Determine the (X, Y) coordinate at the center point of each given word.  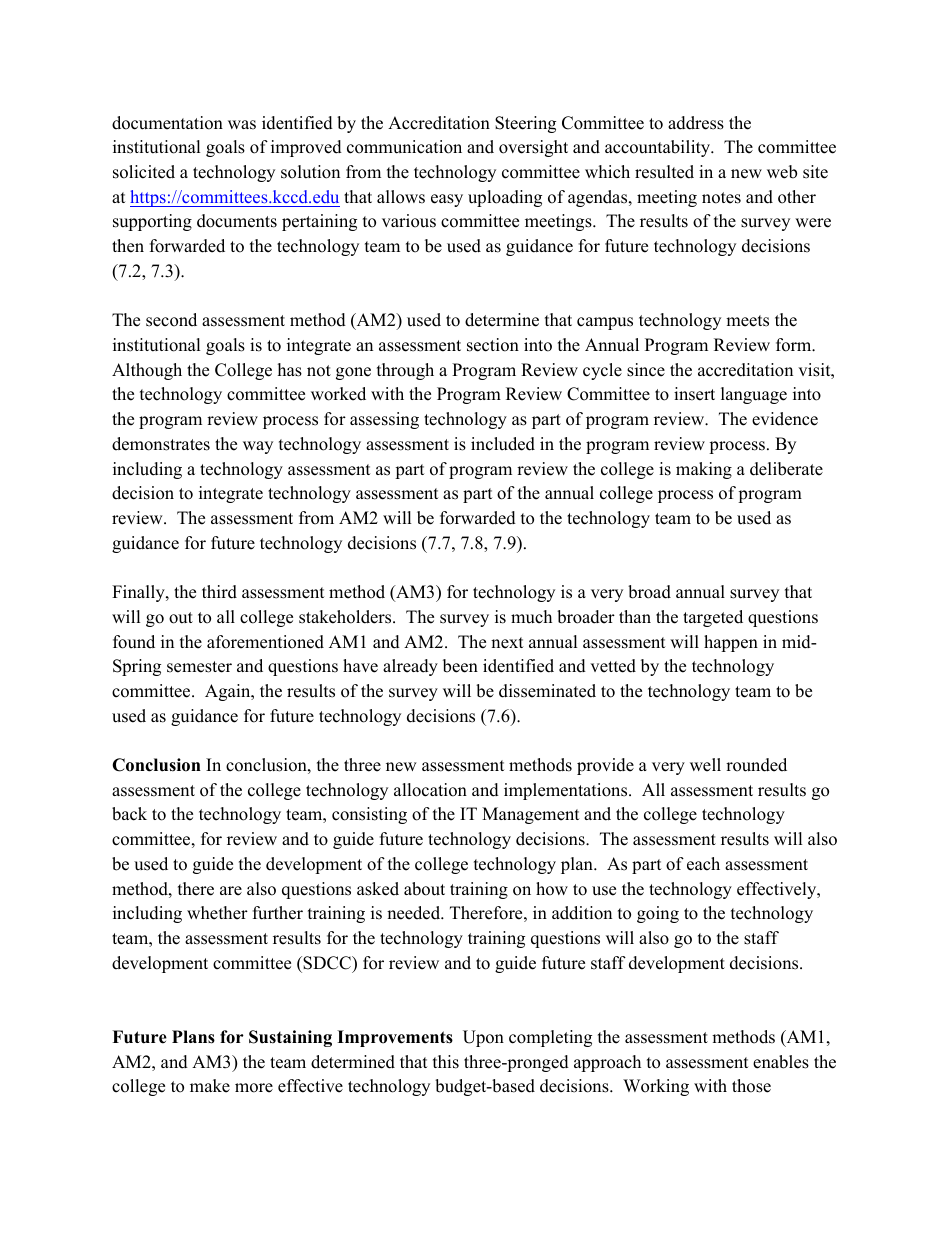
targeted (713, 618)
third (219, 592)
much (531, 617)
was (242, 125)
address (696, 123)
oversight (533, 148)
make (210, 1086)
